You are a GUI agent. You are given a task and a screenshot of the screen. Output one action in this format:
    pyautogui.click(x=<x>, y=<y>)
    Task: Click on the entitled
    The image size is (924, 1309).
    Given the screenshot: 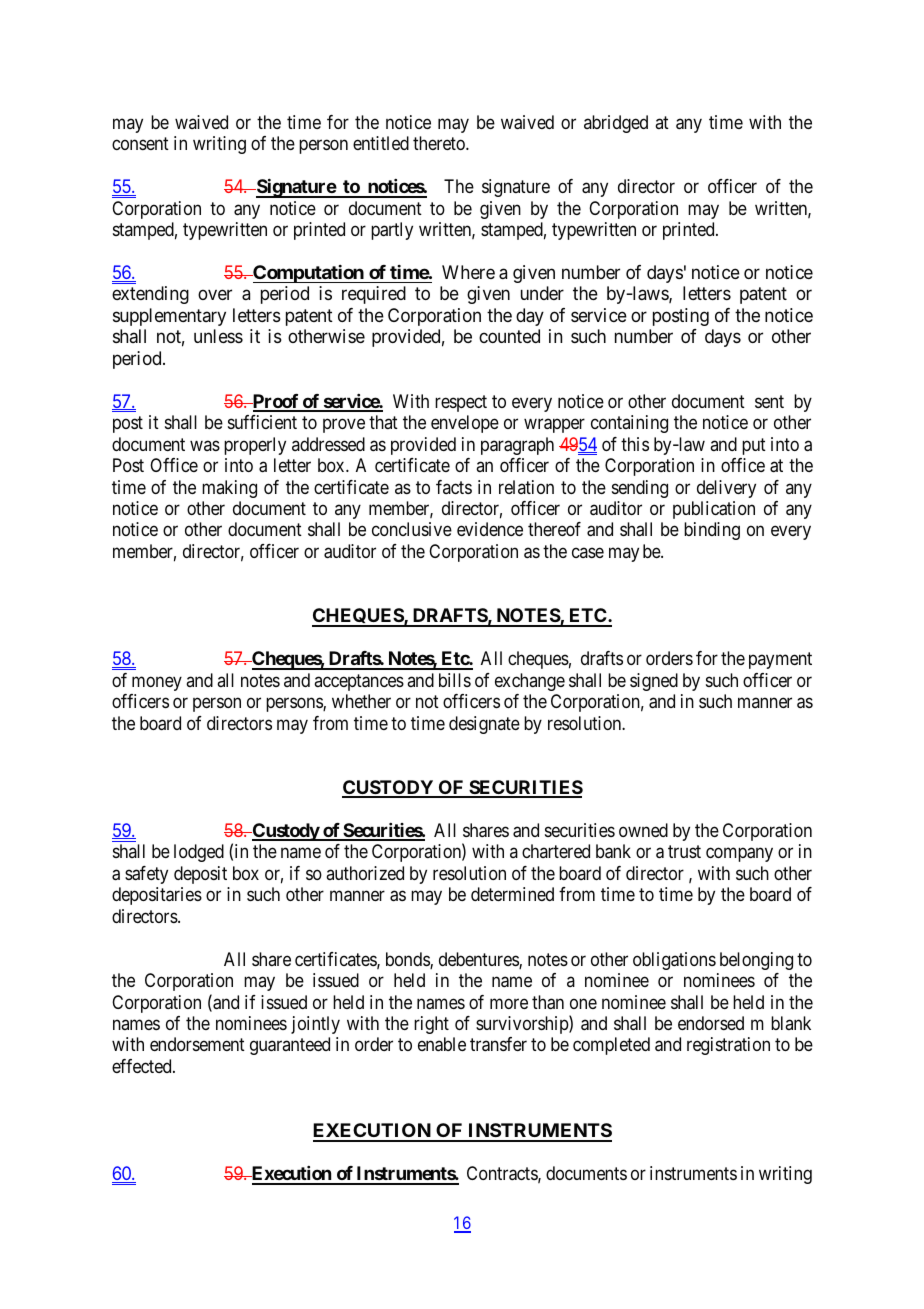 What is the action you would take?
    pyautogui.click(x=381, y=143)
